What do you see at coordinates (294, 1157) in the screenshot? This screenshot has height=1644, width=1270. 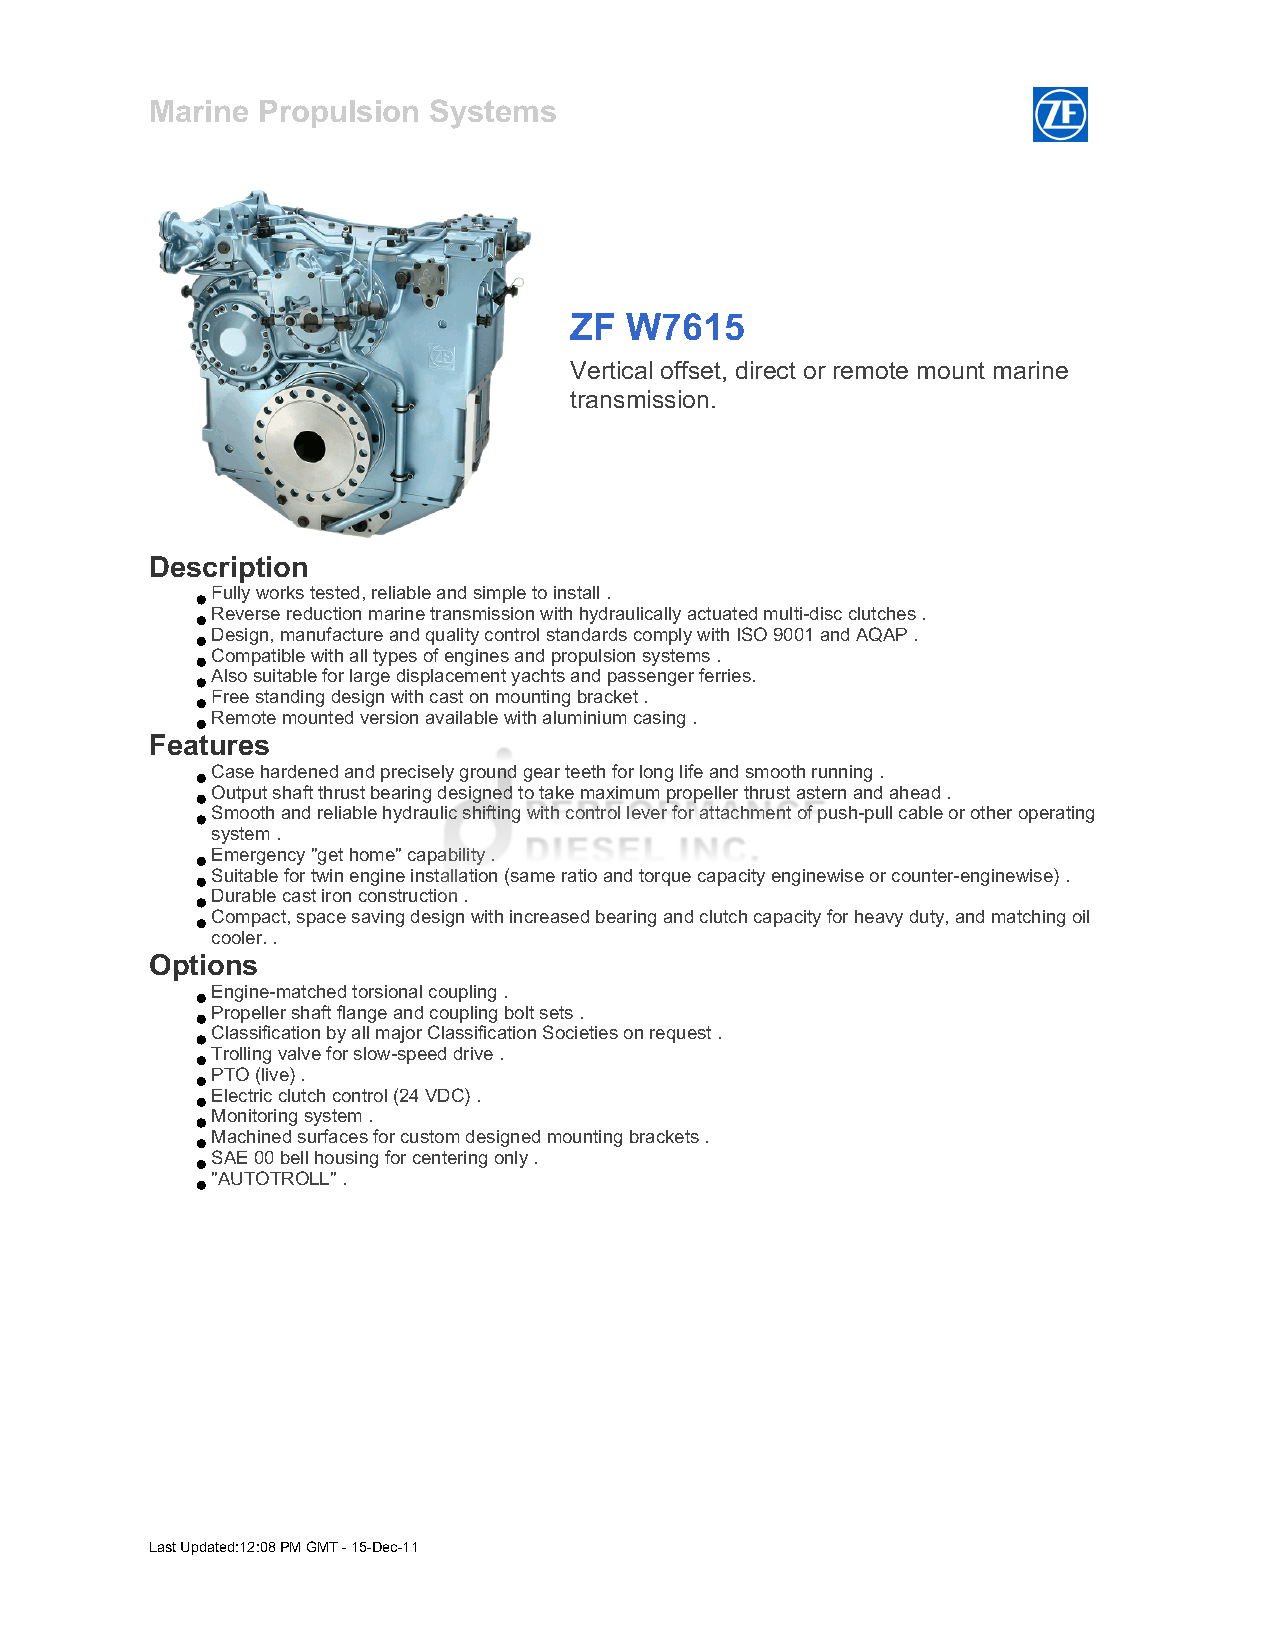 I see `bell` at bounding box center [294, 1157].
